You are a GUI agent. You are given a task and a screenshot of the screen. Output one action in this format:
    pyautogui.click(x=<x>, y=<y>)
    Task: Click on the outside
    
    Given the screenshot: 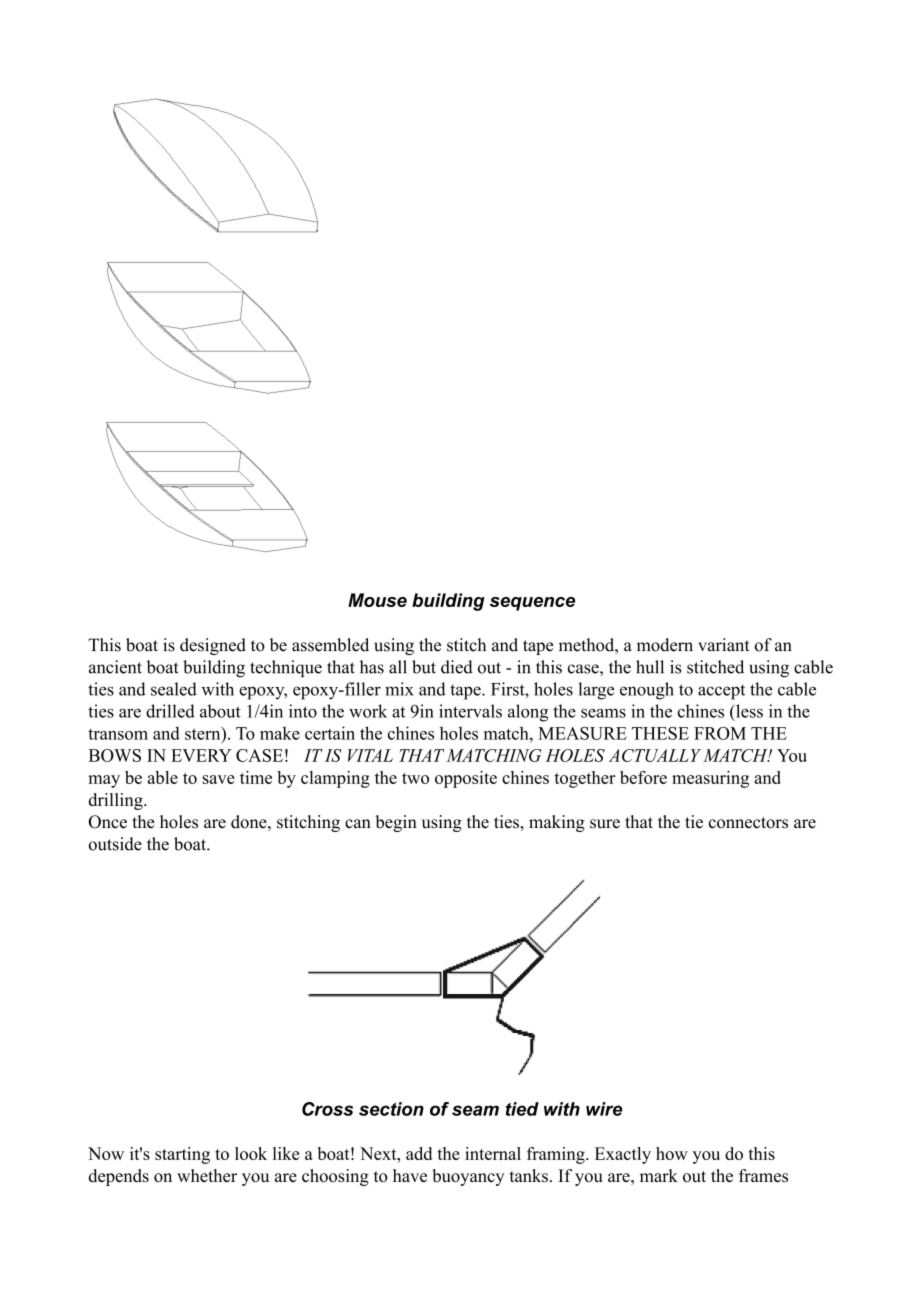 What is the action you would take?
    pyautogui.click(x=115, y=844)
